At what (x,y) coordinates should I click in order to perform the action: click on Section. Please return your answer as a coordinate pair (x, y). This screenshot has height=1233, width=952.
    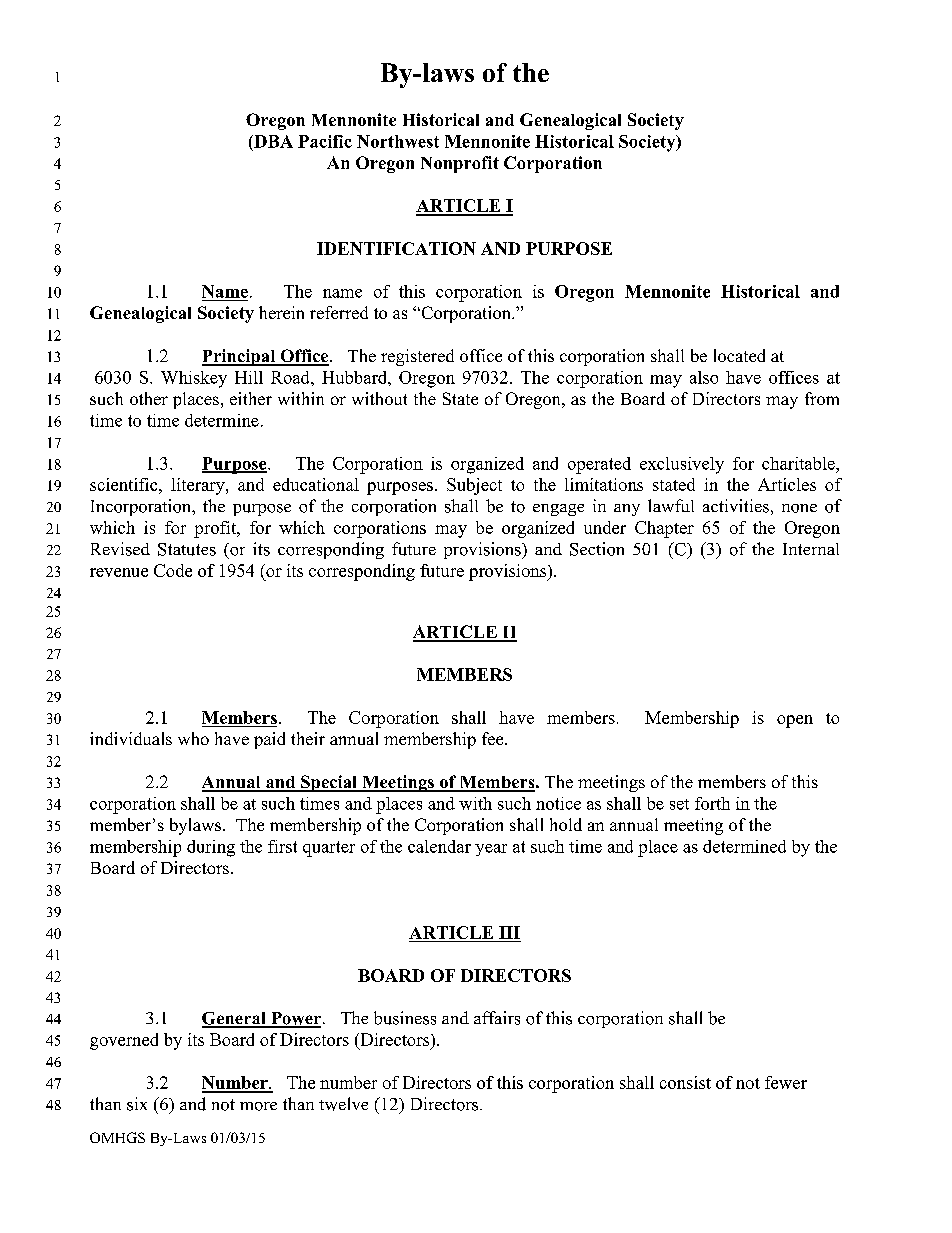
    Looking at the image, I should click on (597, 549).
